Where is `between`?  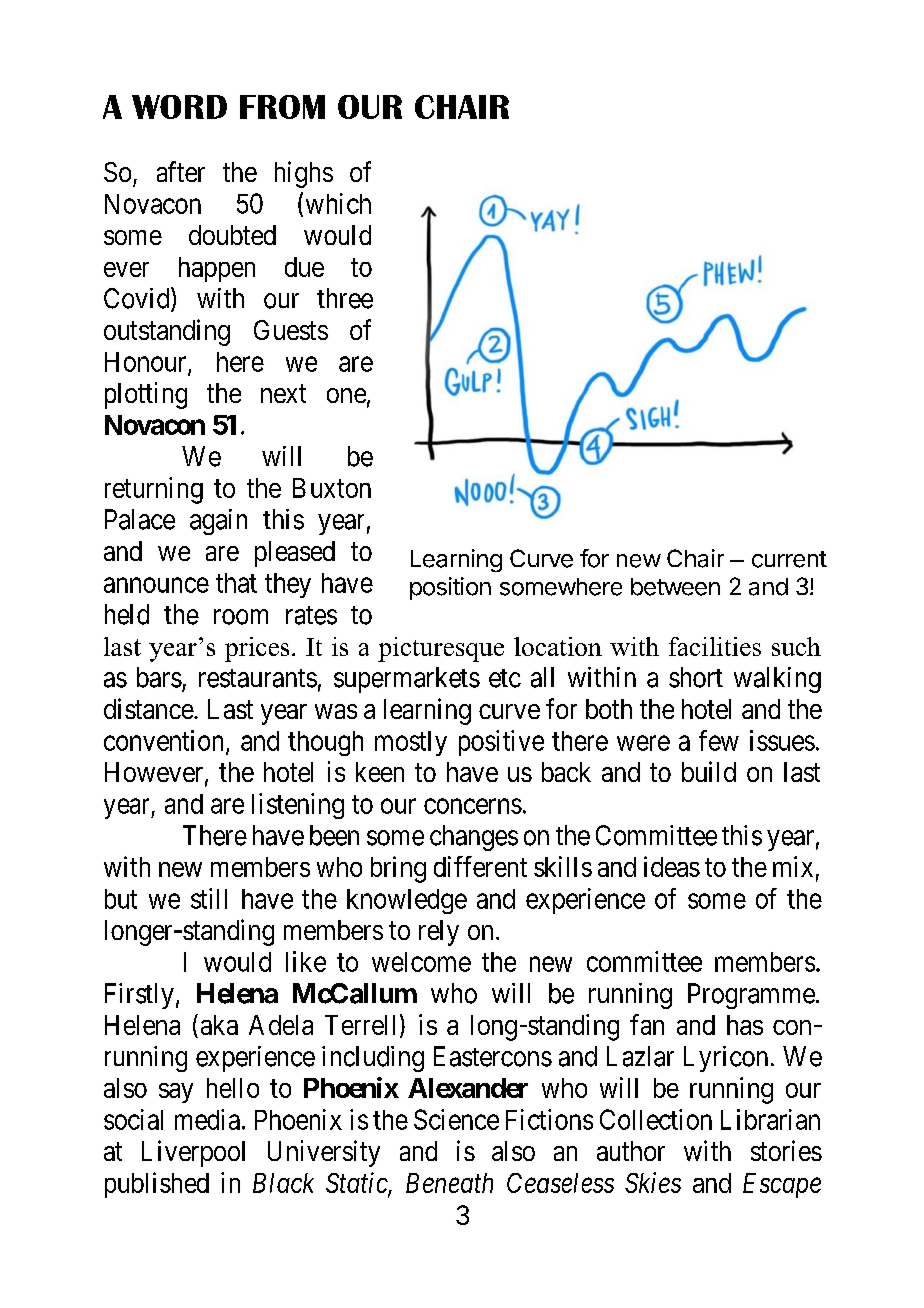 between is located at coordinates (675, 587).
